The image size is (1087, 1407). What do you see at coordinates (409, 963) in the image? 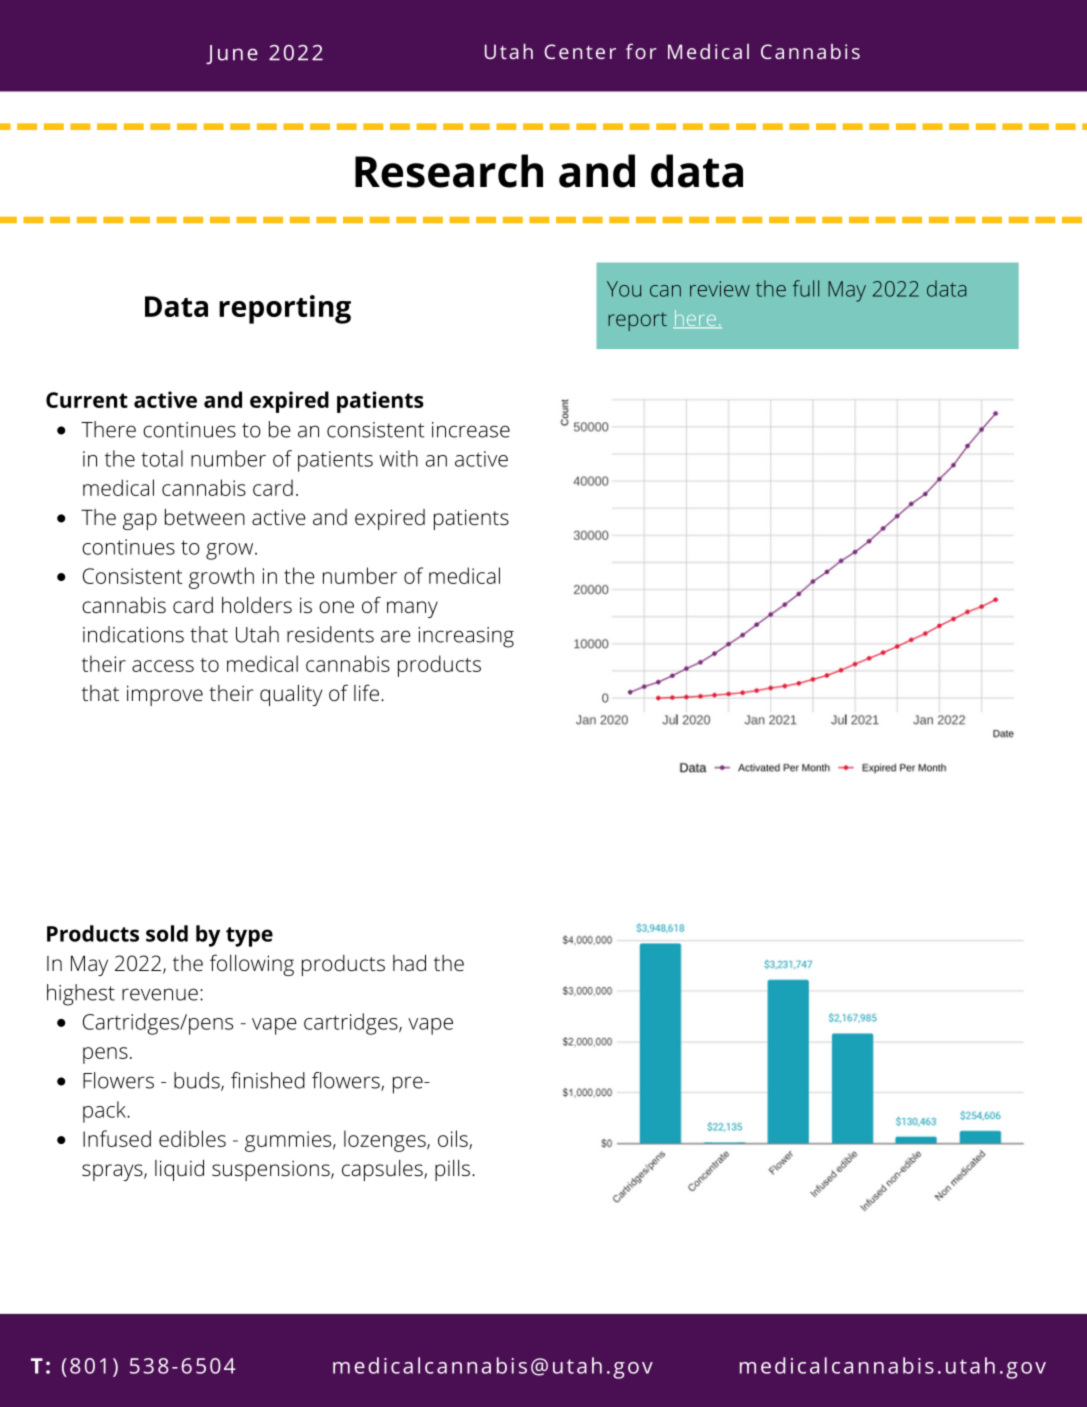
I see `had` at bounding box center [409, 963].
